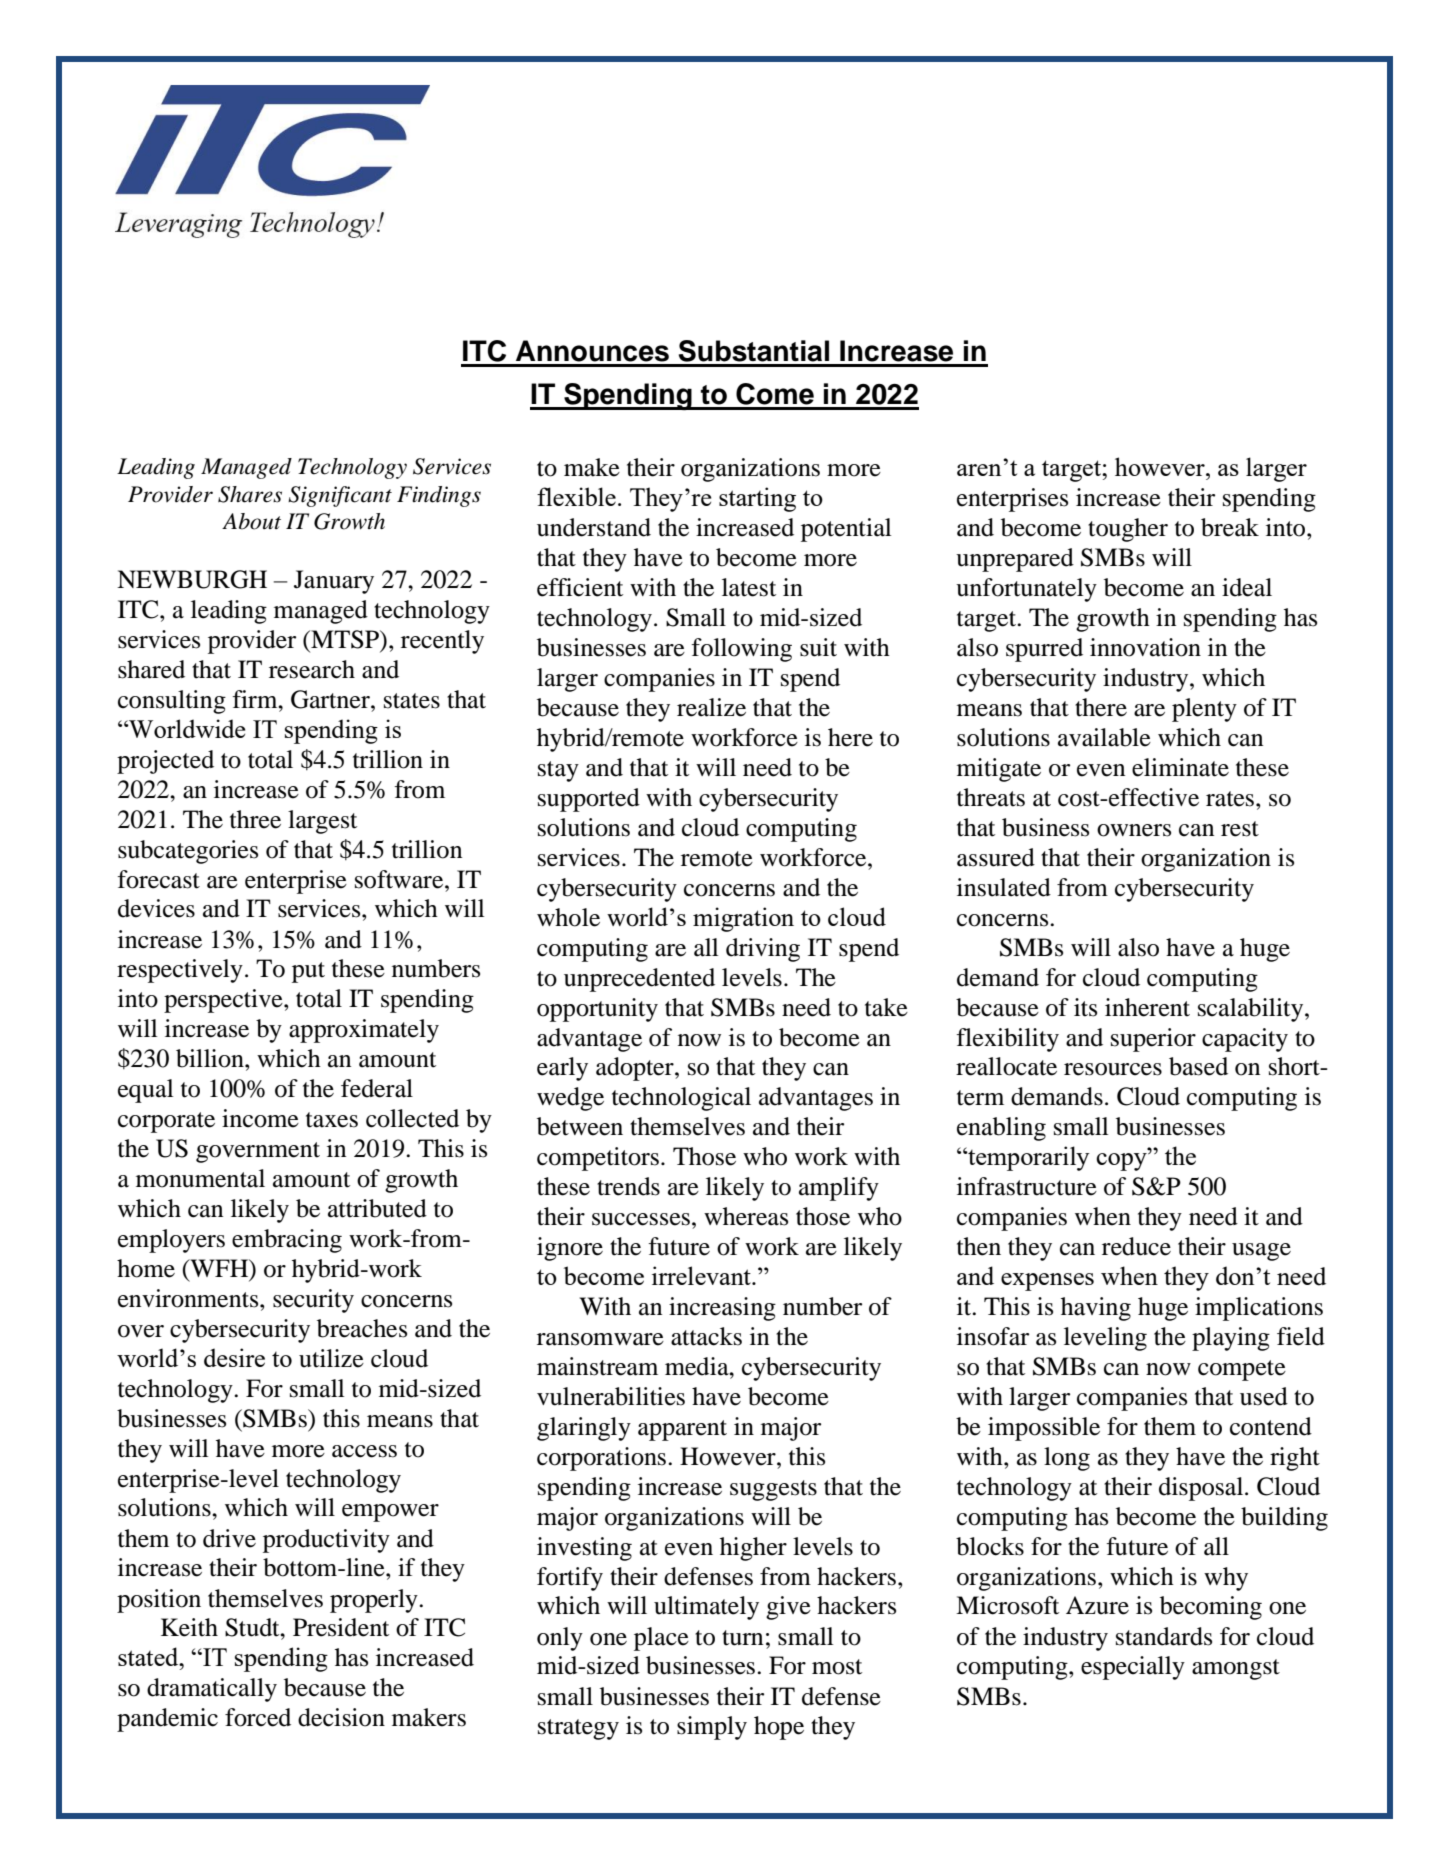 Image resolution: width=1449 pixels, height=1875 pixels. What do you see at coordinates (1134, 830) in the document?
I see `owners` at bounding box center [1134, 830].
